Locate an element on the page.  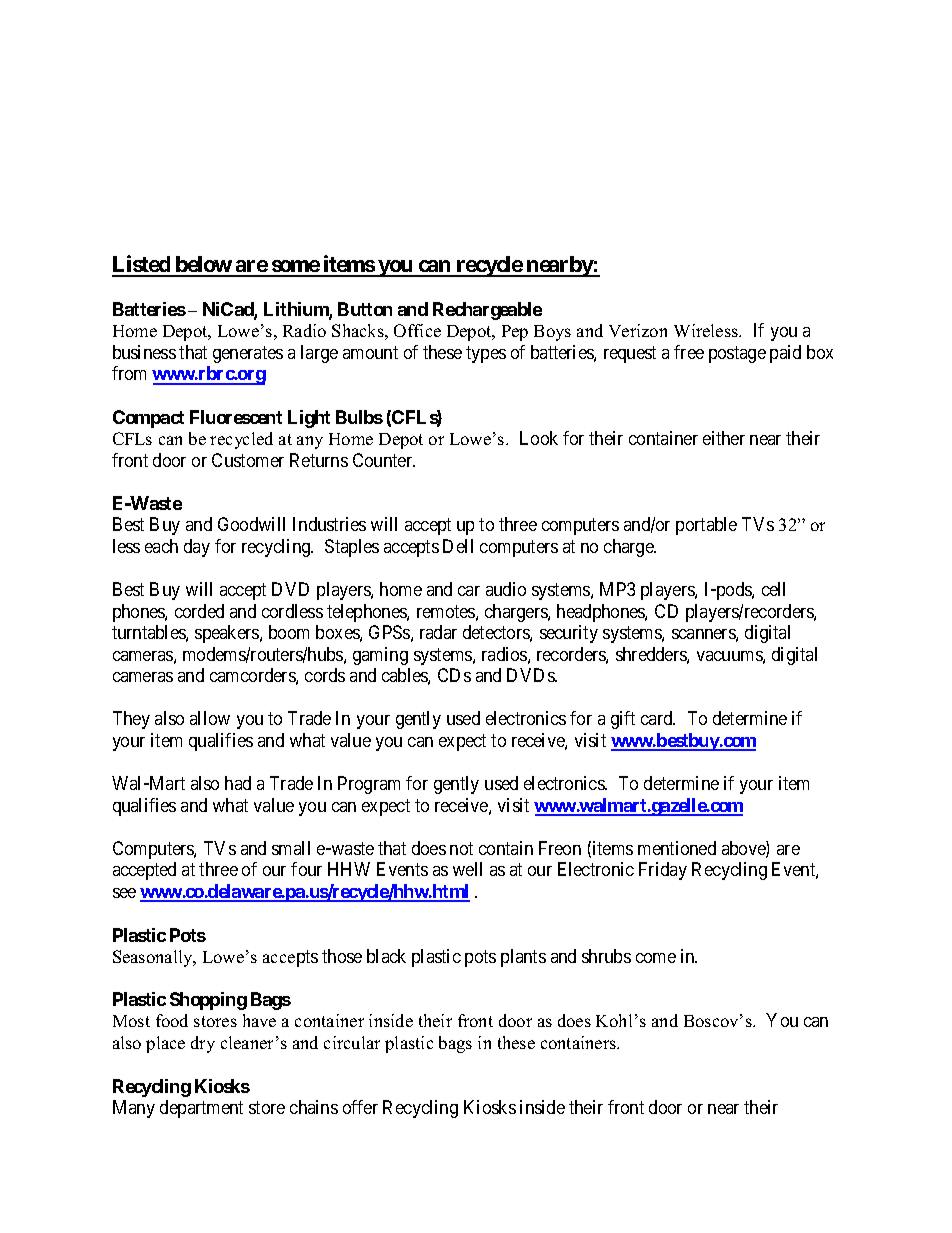
department is located at coordinates (201, 1109).
